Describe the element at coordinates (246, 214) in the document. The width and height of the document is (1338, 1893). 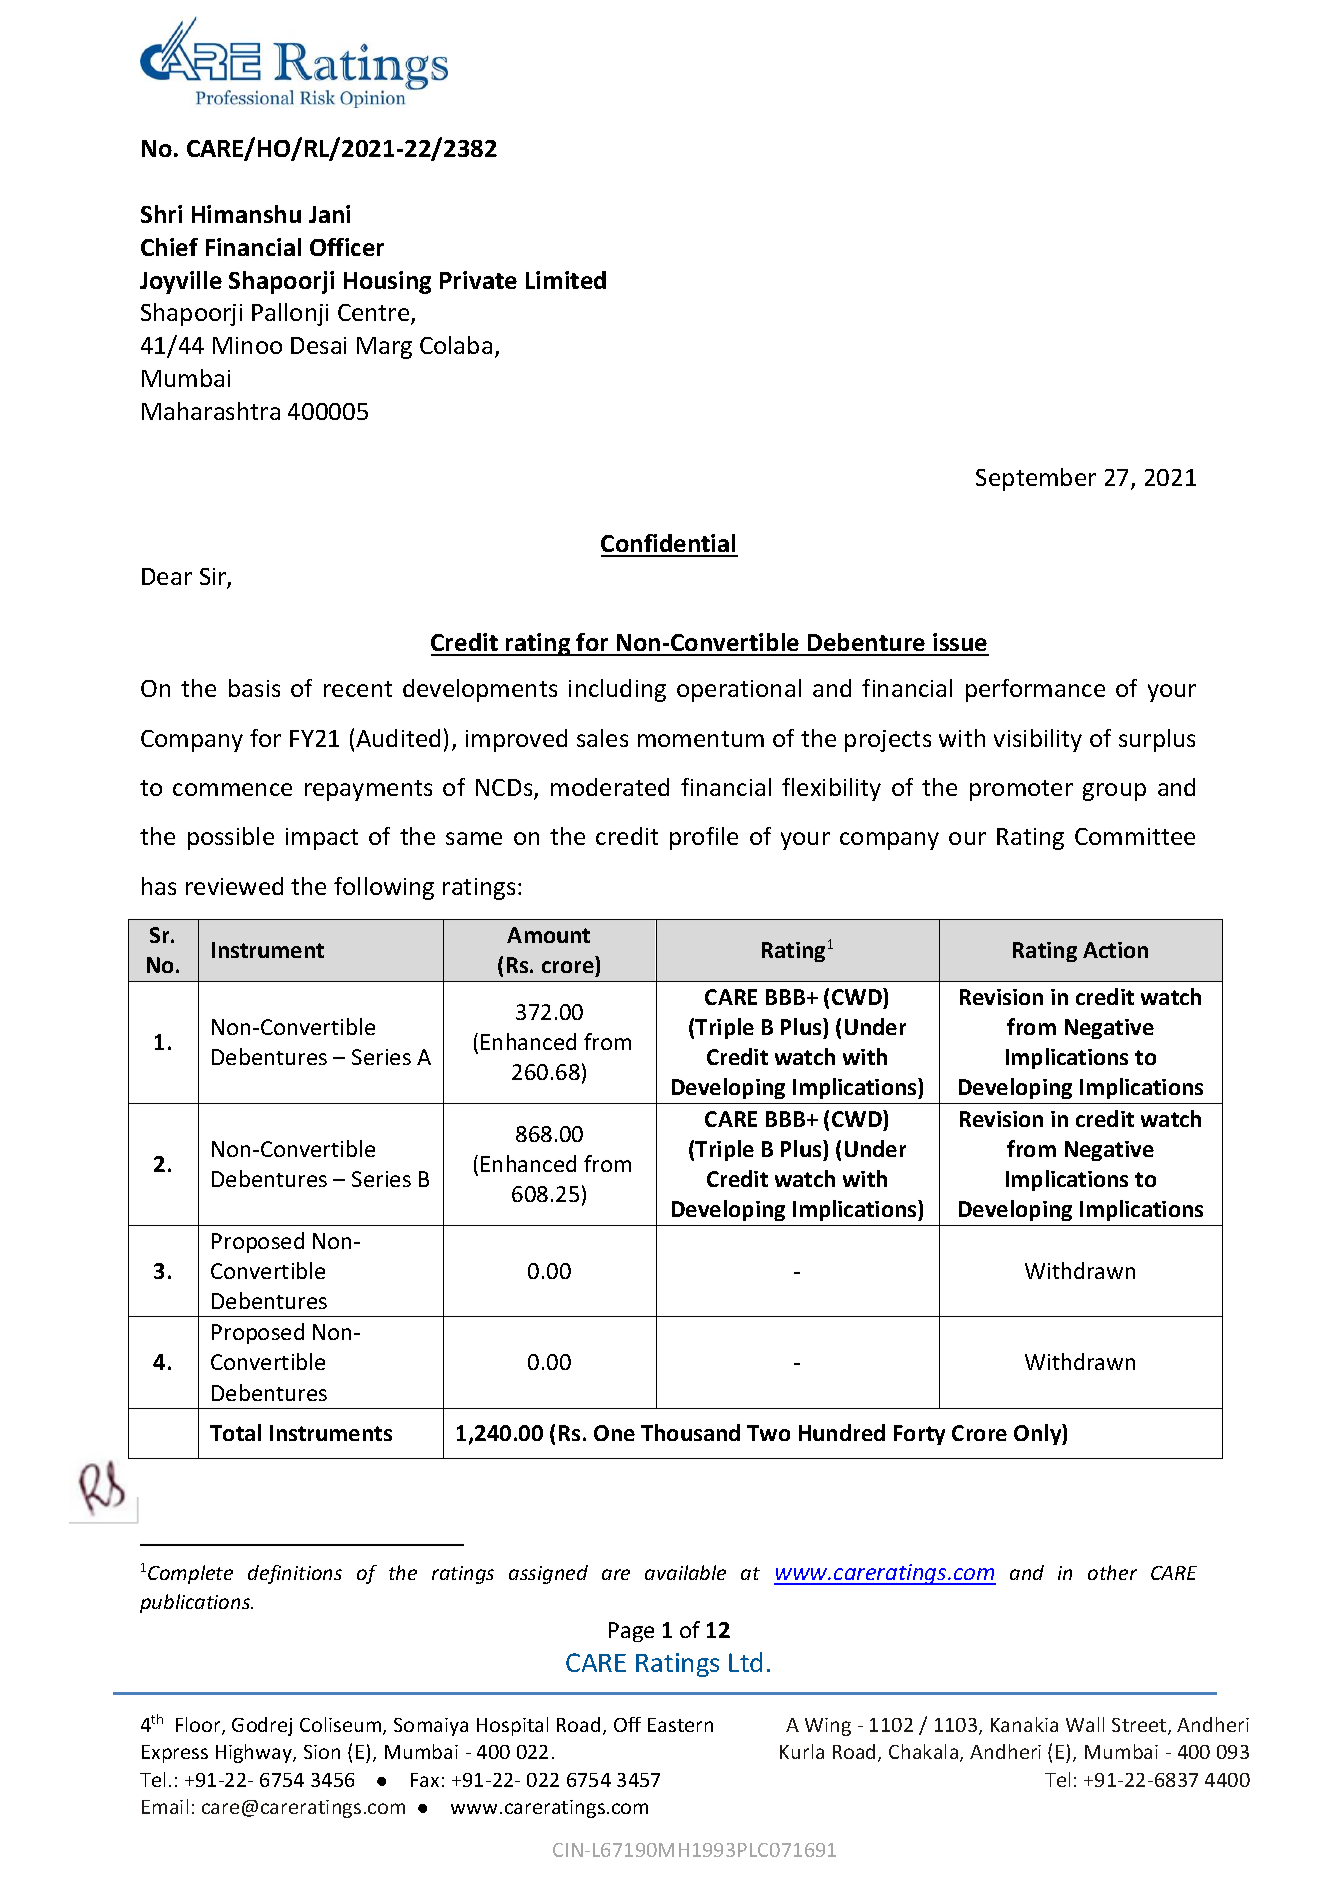
I see `Himanshu` at that location.
